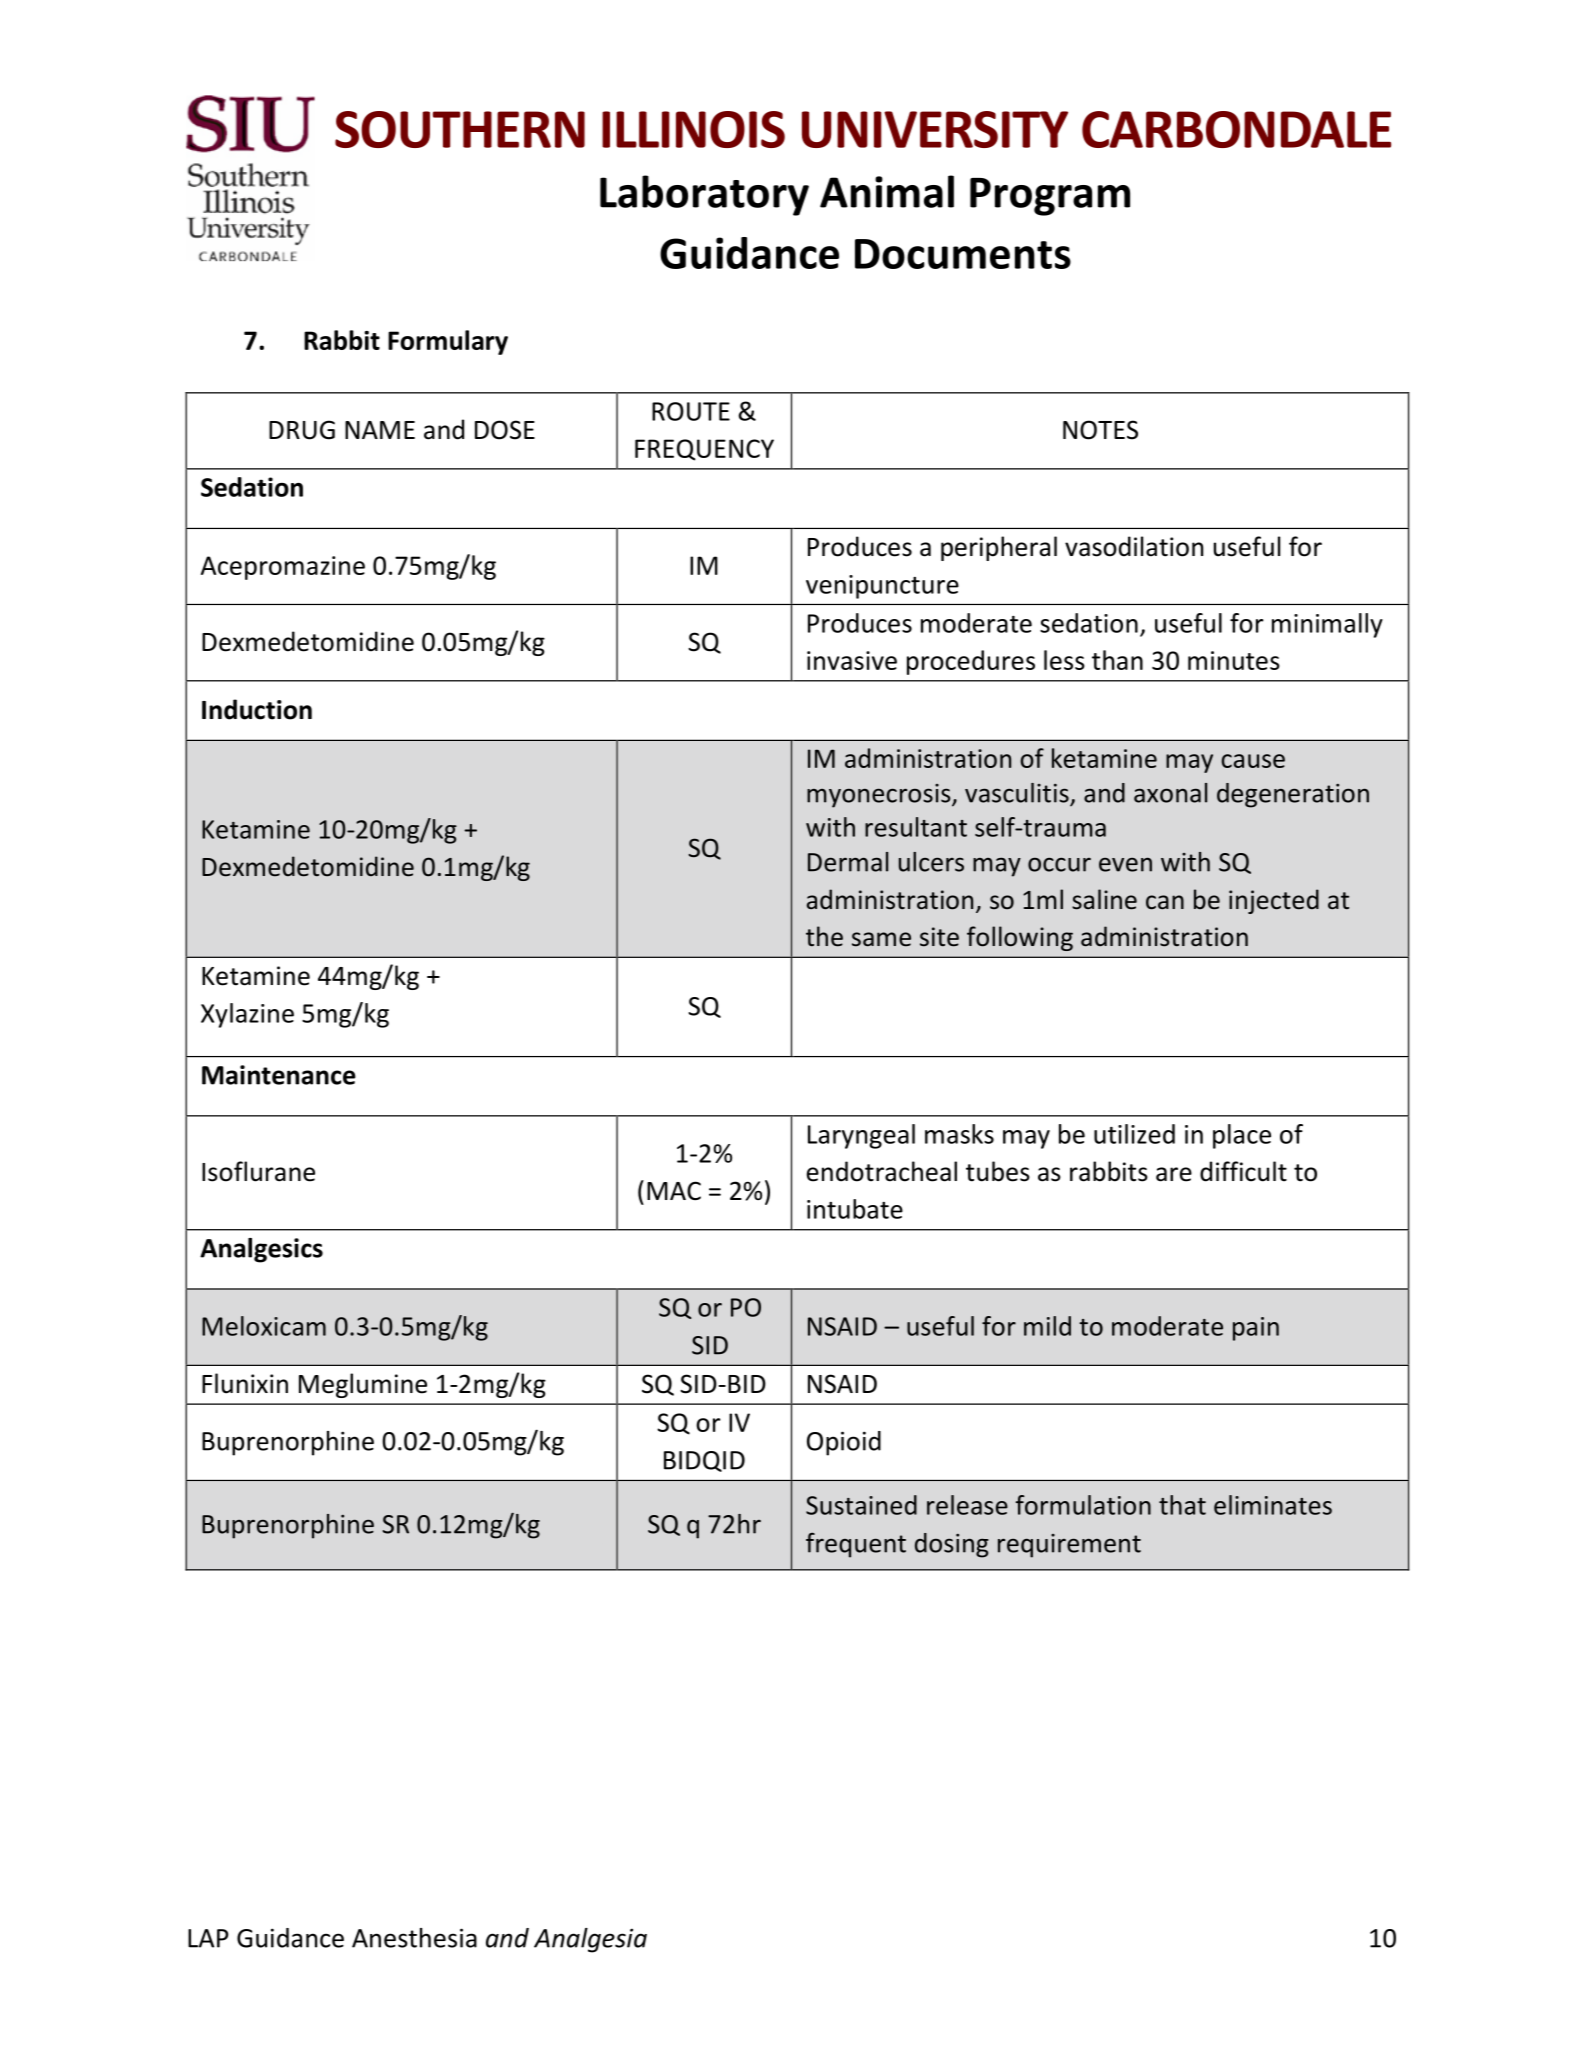  What do you see at coordinates (414, 1938) in the screenshot?
I see `Anesthesia` at bounding box center [414, 1938].
